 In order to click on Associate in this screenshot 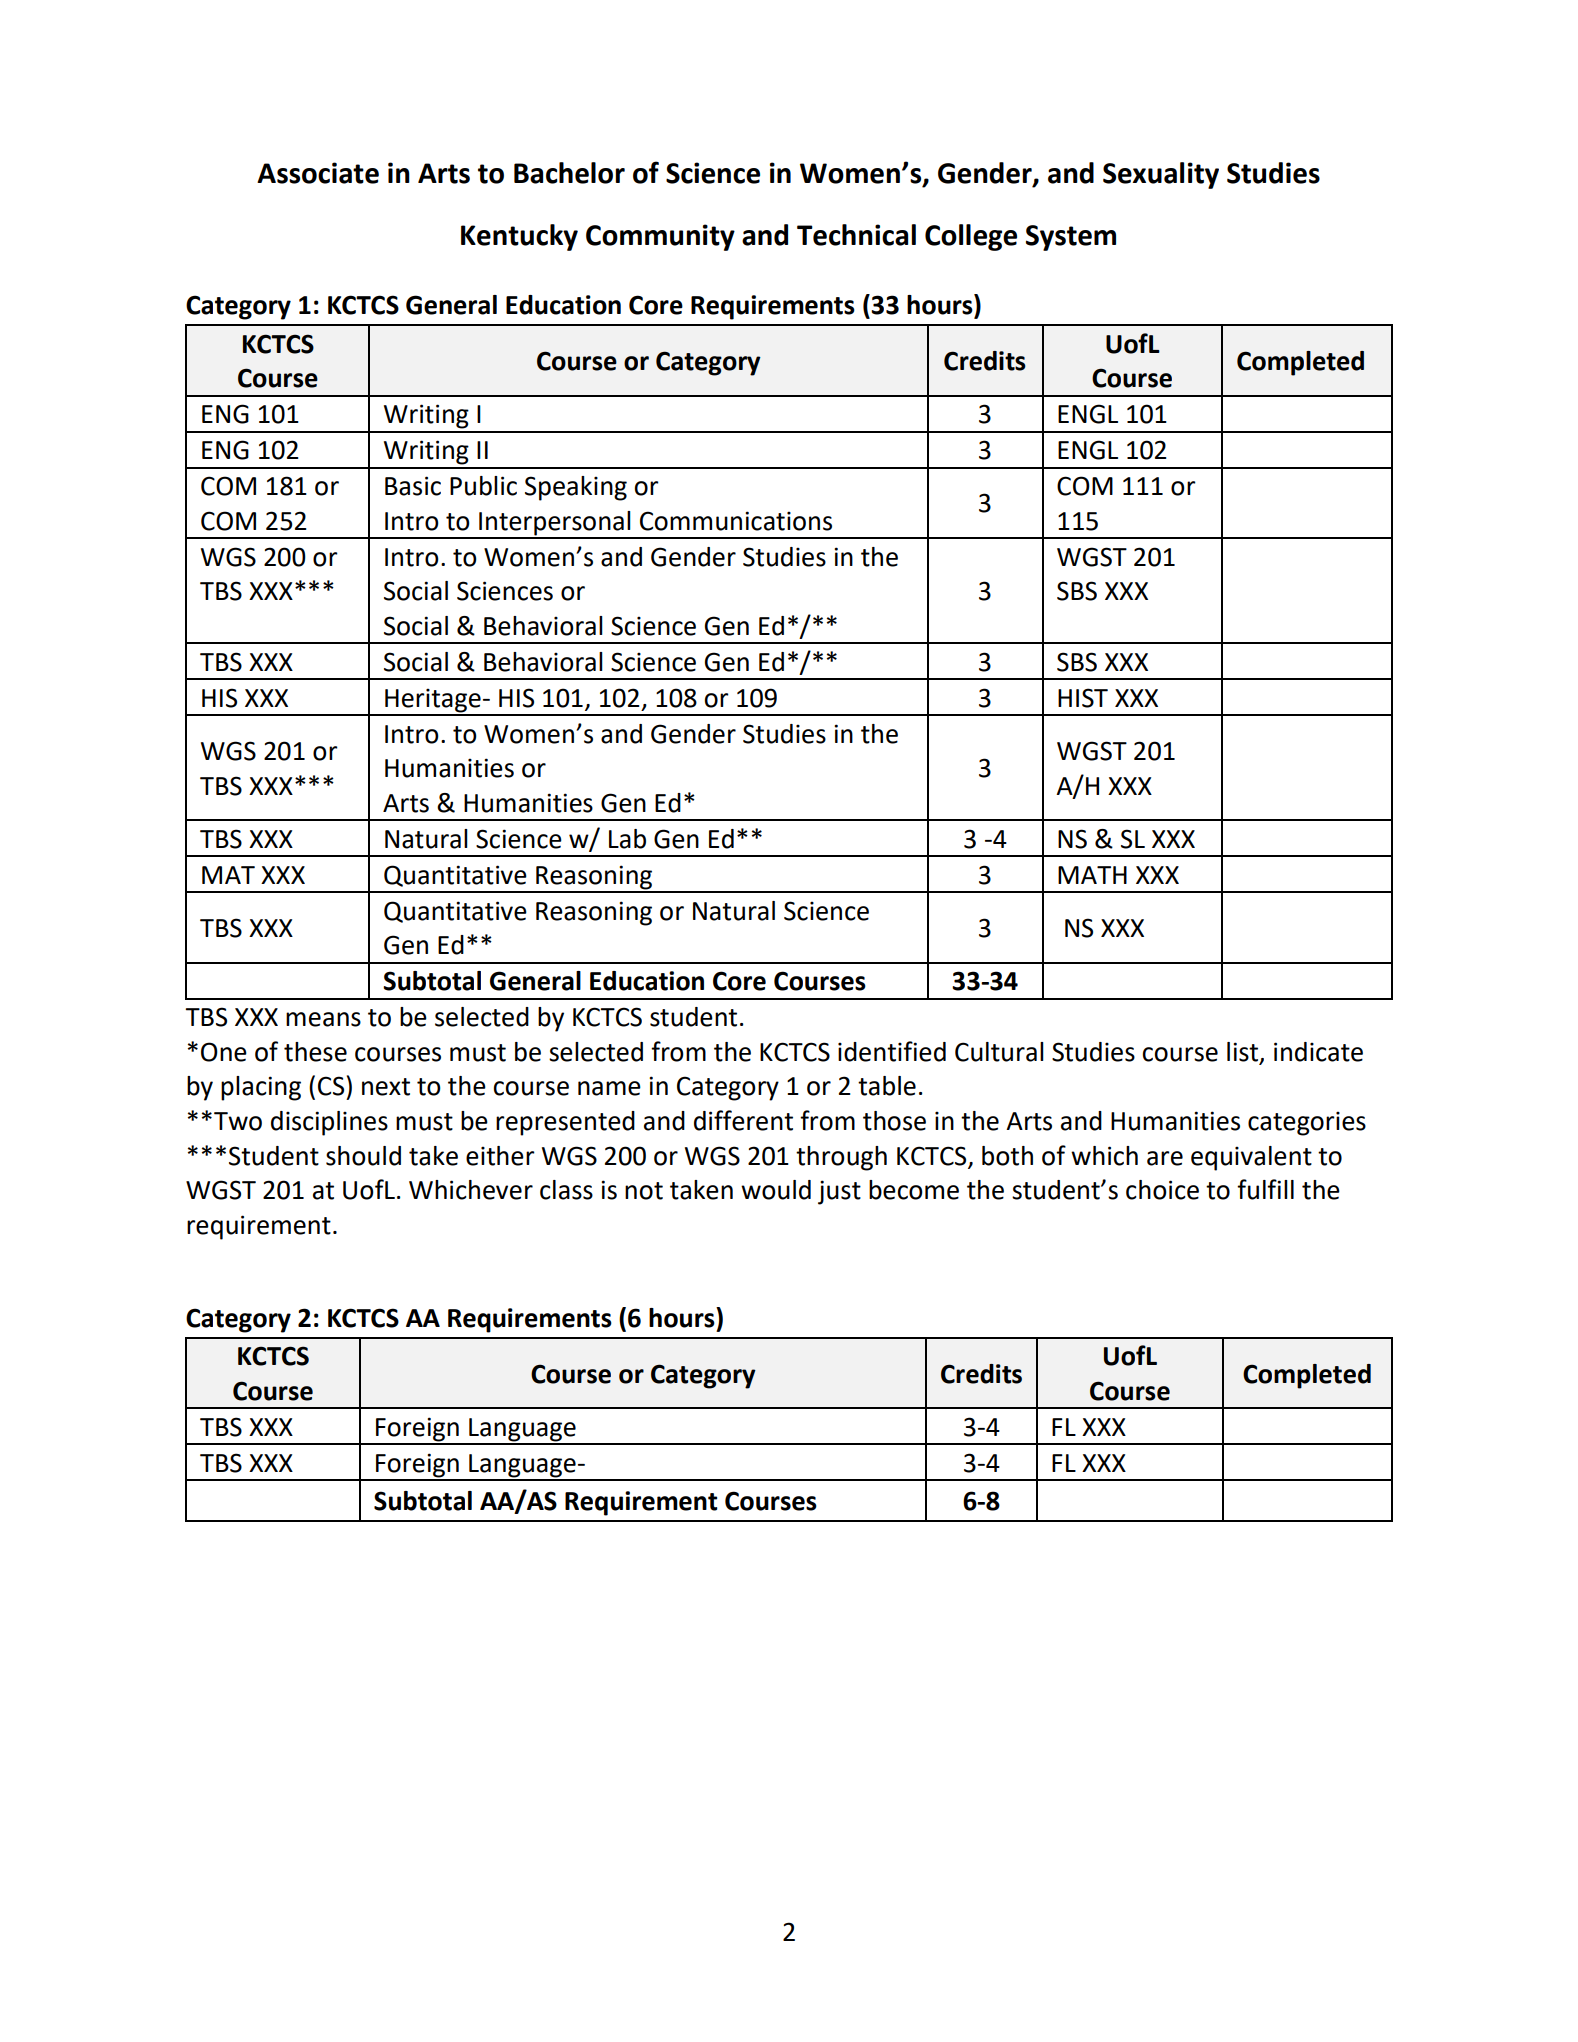, I will do `click(318, 173)`.
